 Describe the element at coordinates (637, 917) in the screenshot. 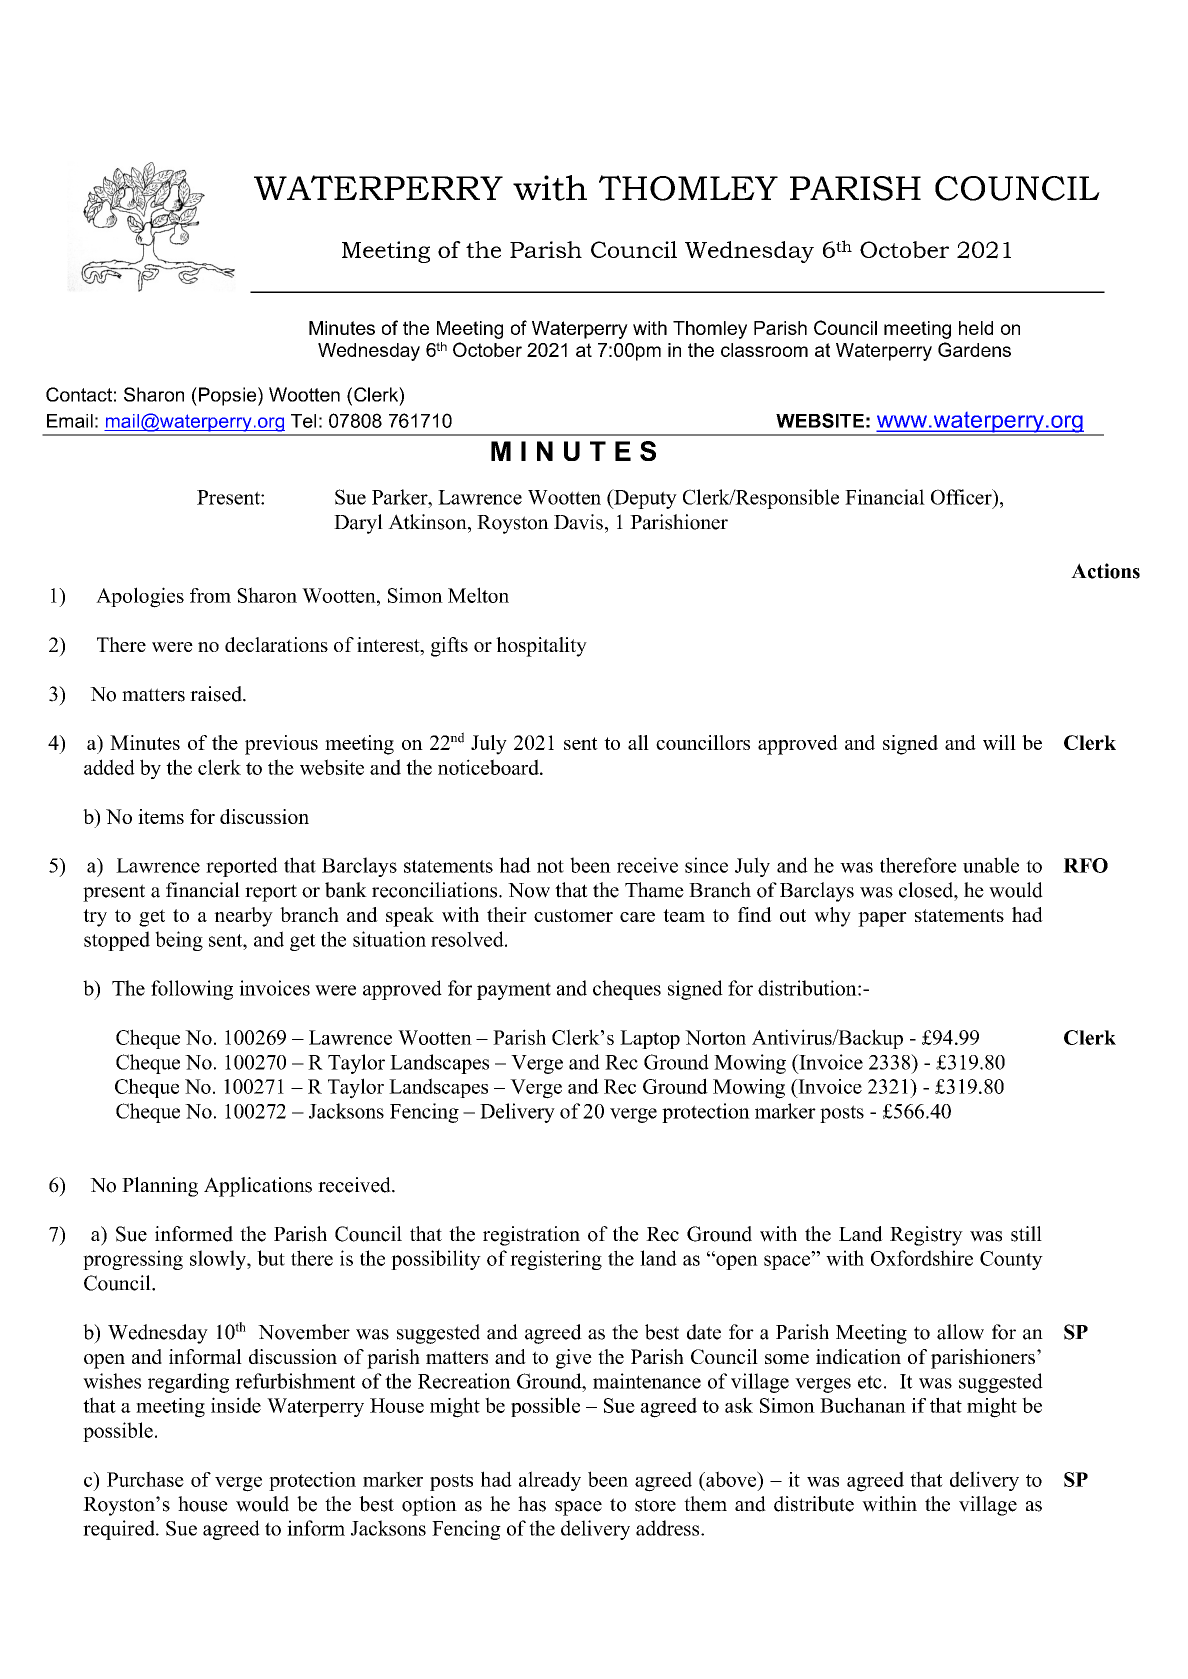

I see `care` at that location.
